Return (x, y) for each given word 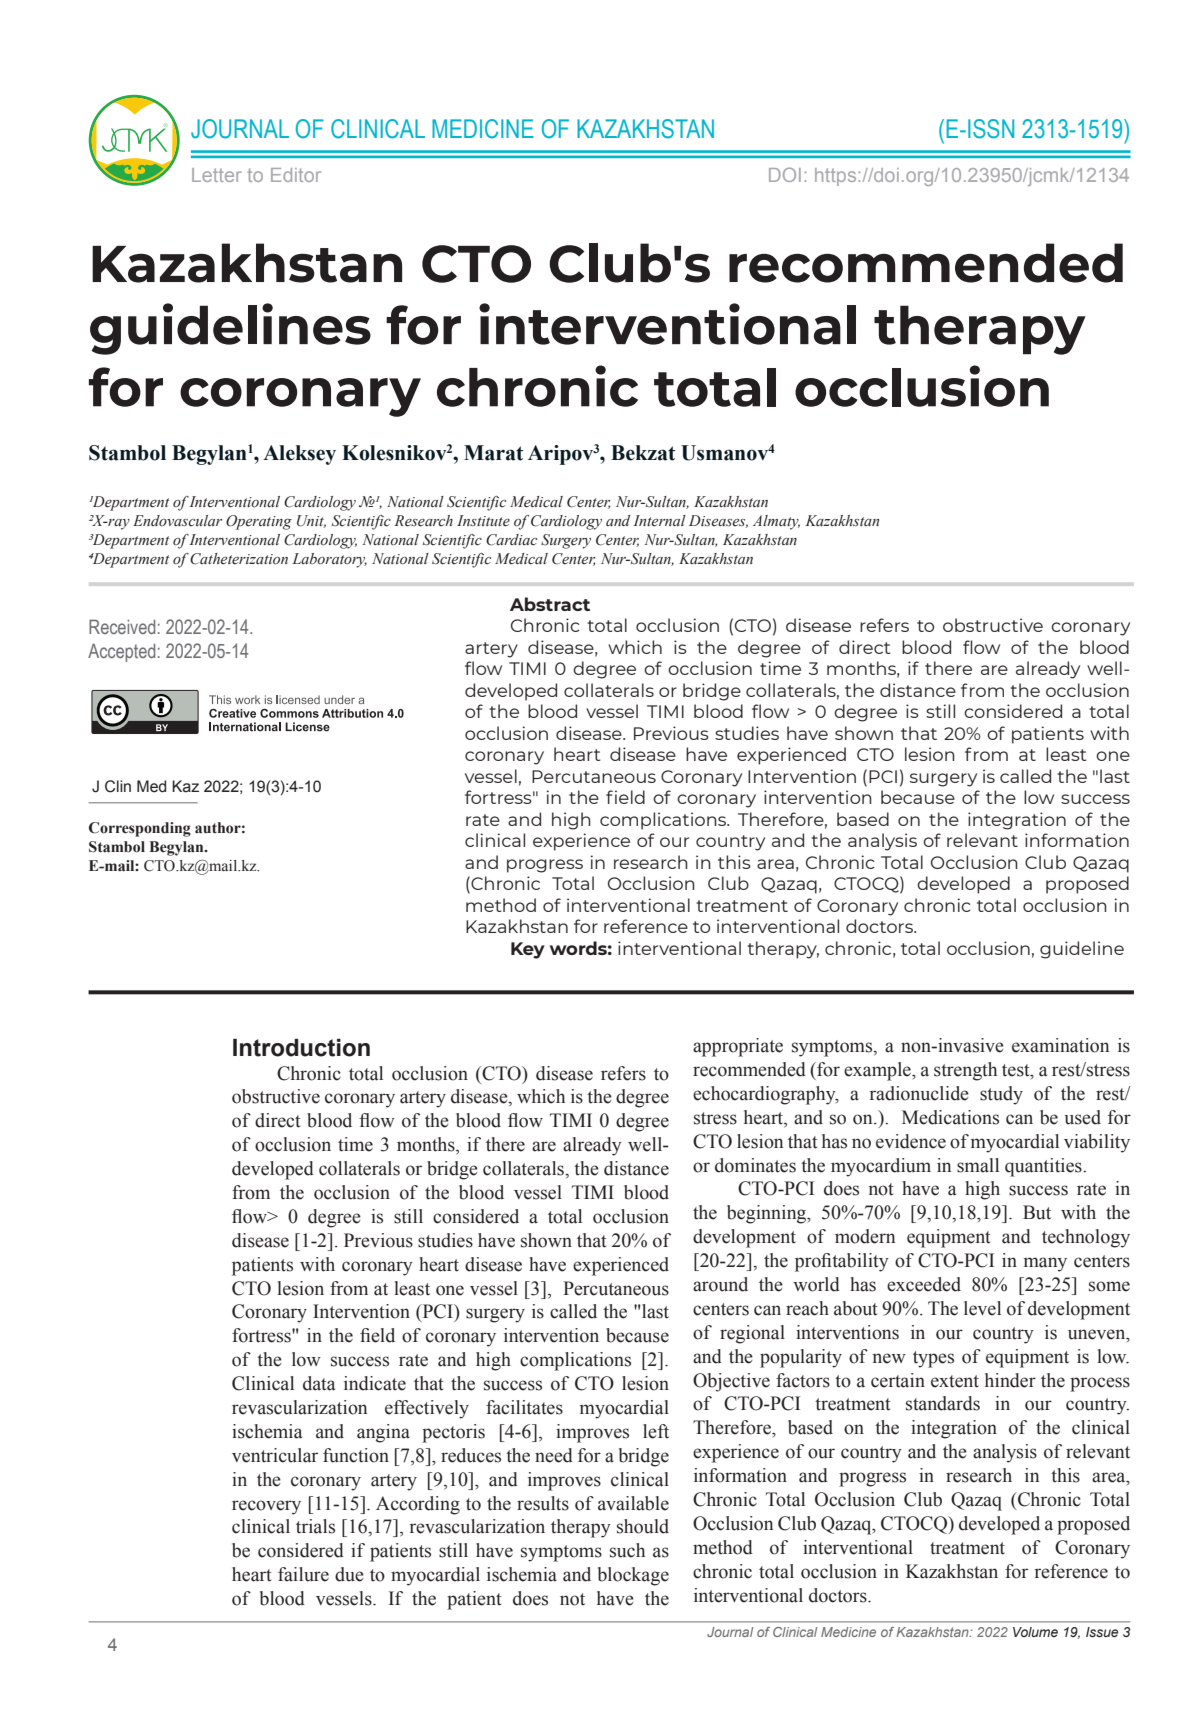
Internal (659, 520)
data (319, 1383)
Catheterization (239, 559)
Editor (296, 175)
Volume (1035, 1632)
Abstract (550, 604)
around (720, 1284)
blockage (633, 1576)
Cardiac (511, 540)
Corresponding (140, 829)
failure (303, 1574)
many (1045, 1264)
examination (1060, 1045)
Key (528, 950)
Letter (217, 175)
